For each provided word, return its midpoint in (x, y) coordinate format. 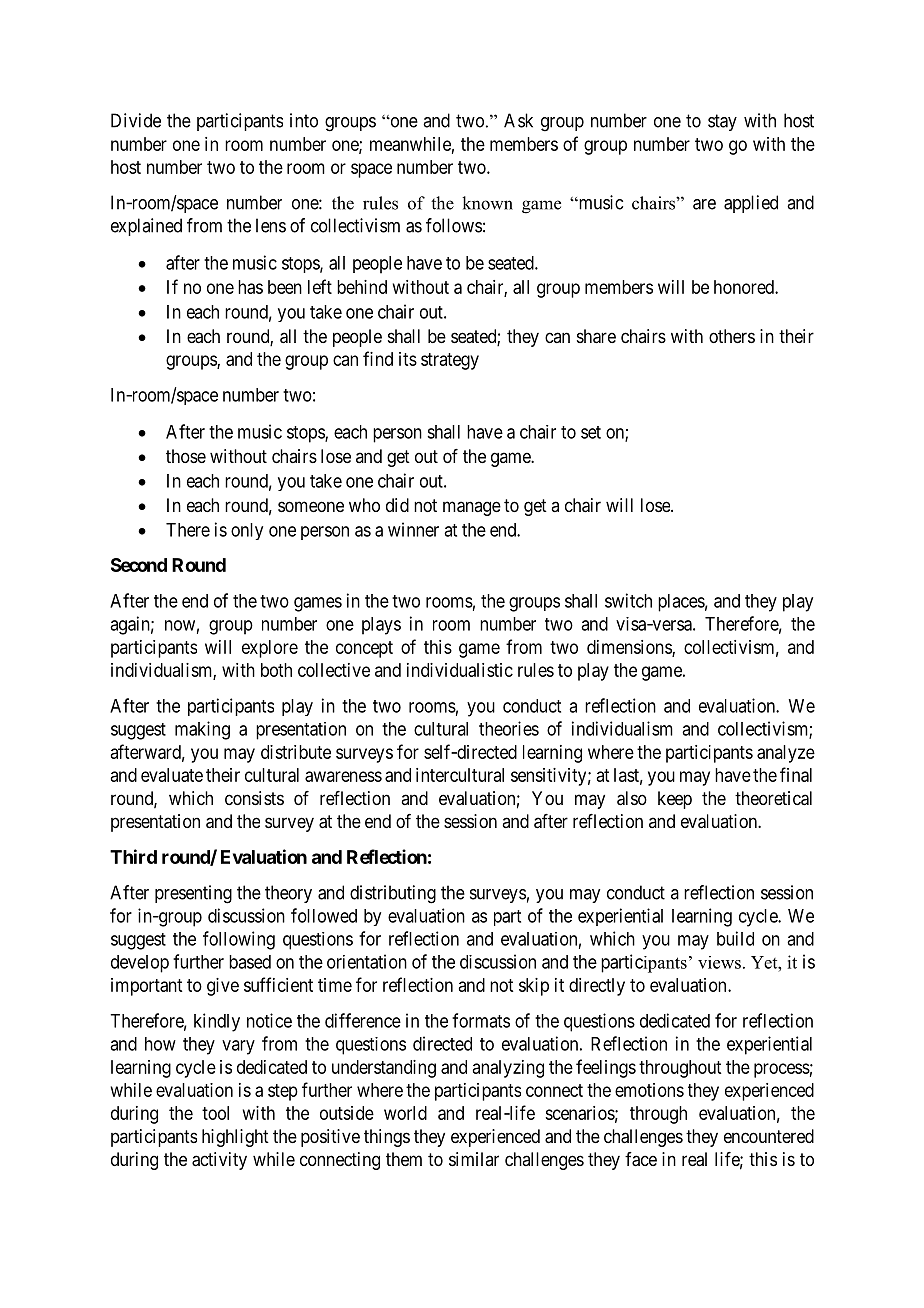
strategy (450, 361)
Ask (518, 120)
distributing (393, 894)
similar (474, 1159)
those (186, 456)
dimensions (630, 648)
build (735, 938)
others (732, 336)
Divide (136, 120)
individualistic (460, 670)
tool (215, 1113)
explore (270, 649)
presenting (193, 894)
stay (722, 122)
